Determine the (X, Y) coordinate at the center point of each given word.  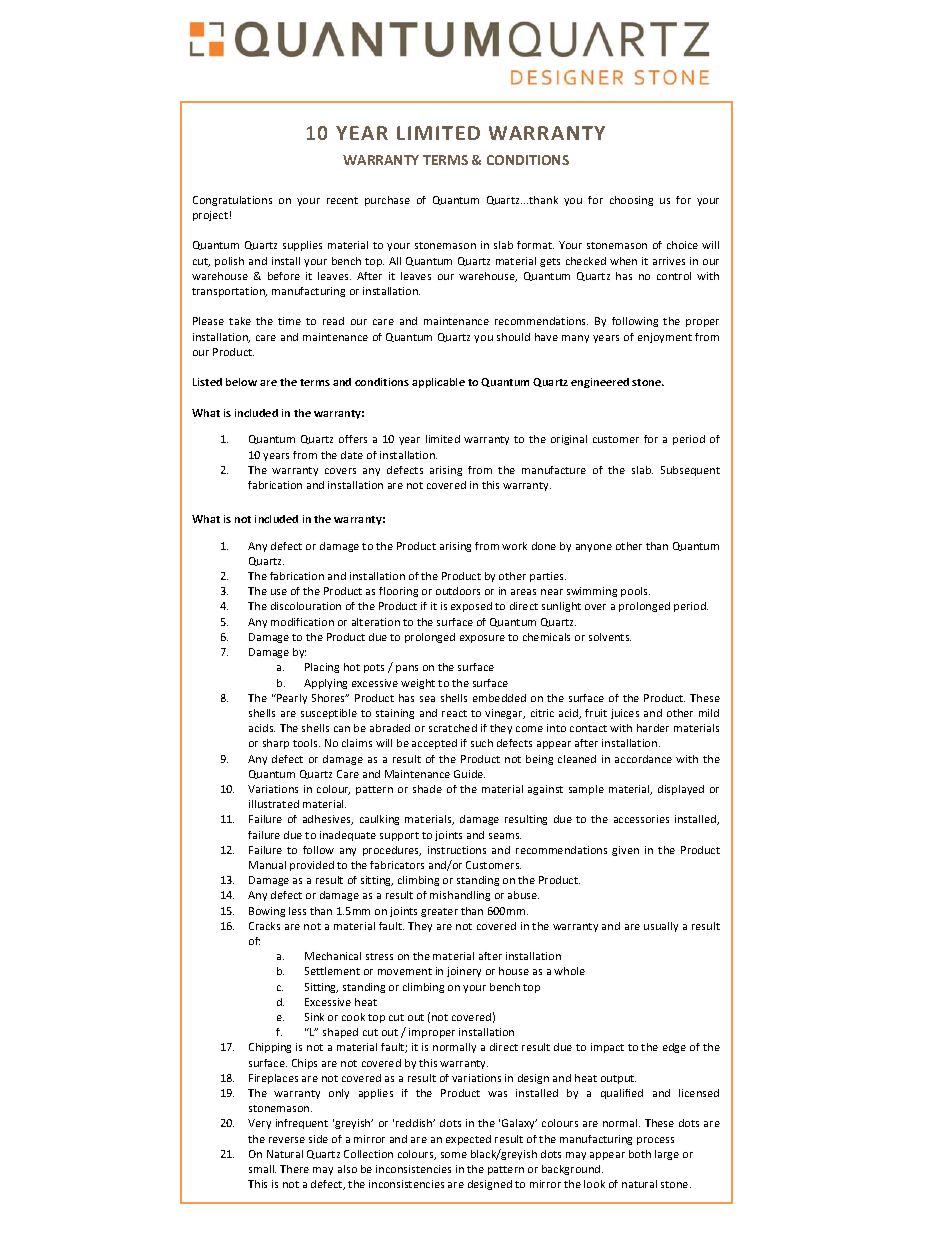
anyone (594, 548)
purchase (387, 201)
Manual (267, 865)
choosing (631, 201)
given (625, 851)
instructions (457, 850)
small (262, 1169)
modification (302, 622)
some (454, 1155)
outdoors (458, 591)
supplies (302, 246)
